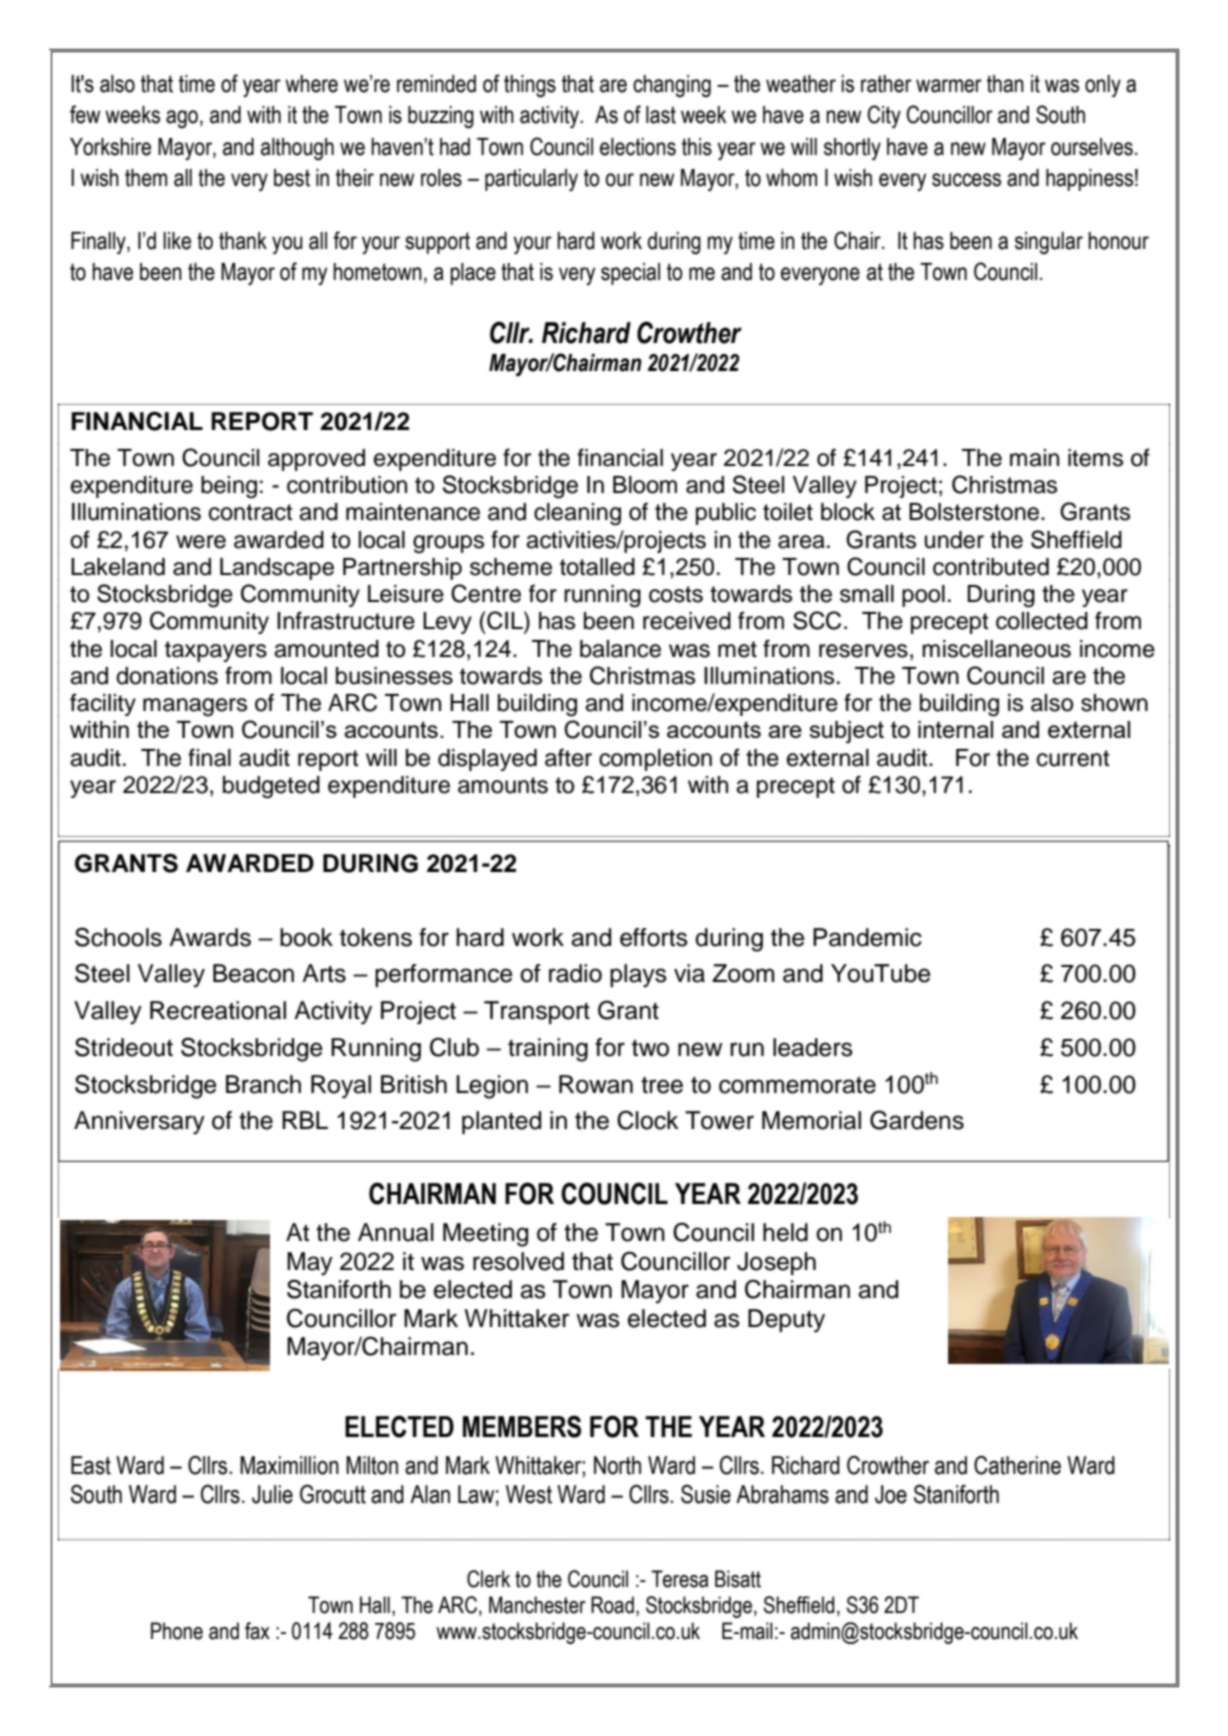 The height and width of the screenshot is (1736, 1228). What do you see at coordinates (183, 119) in the screenshot?
I see `ago` at bounding box center [183, 119].
